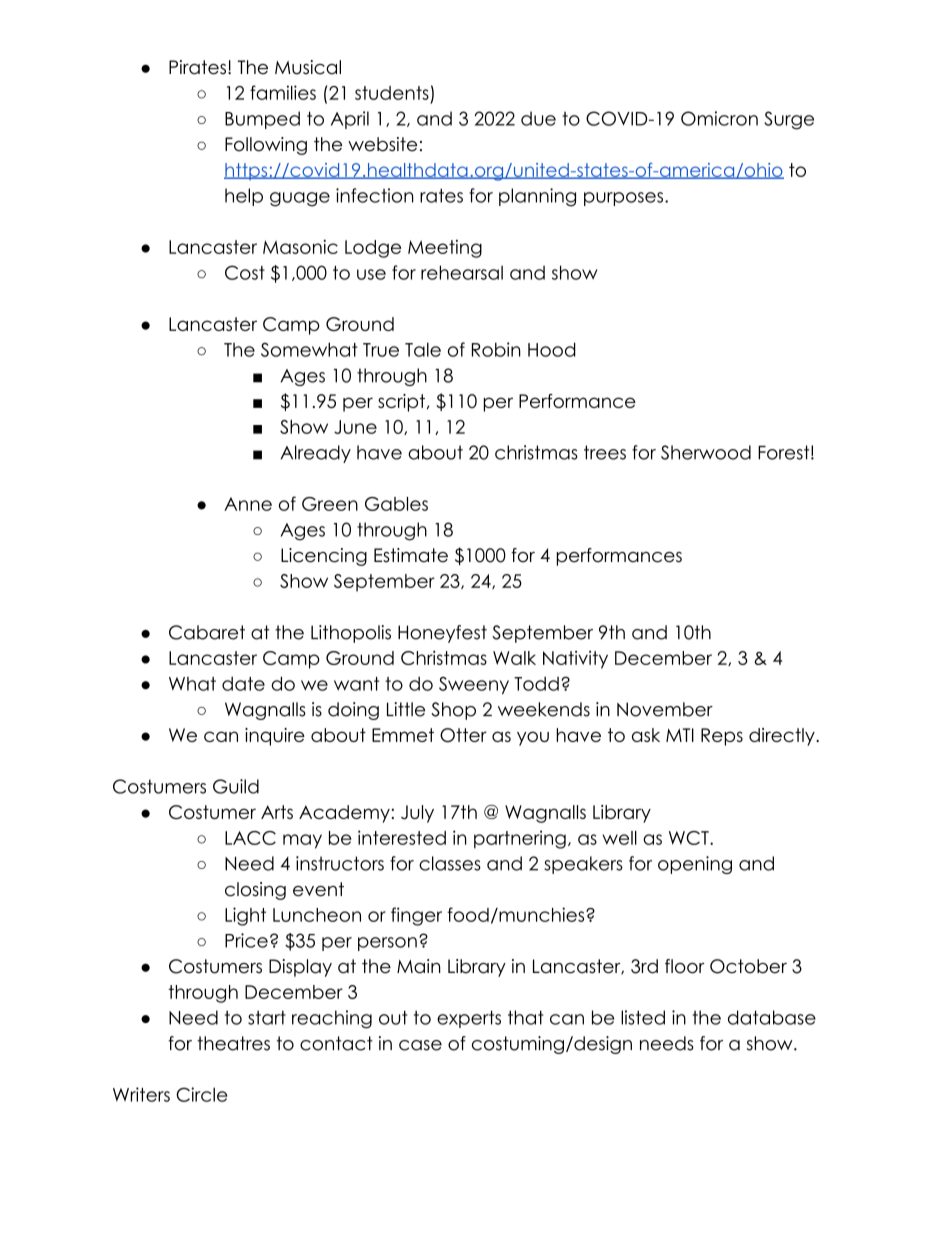 The height and width of the screenshot is (1233, 952). I want to click on Estimate, so click(411, 555).
